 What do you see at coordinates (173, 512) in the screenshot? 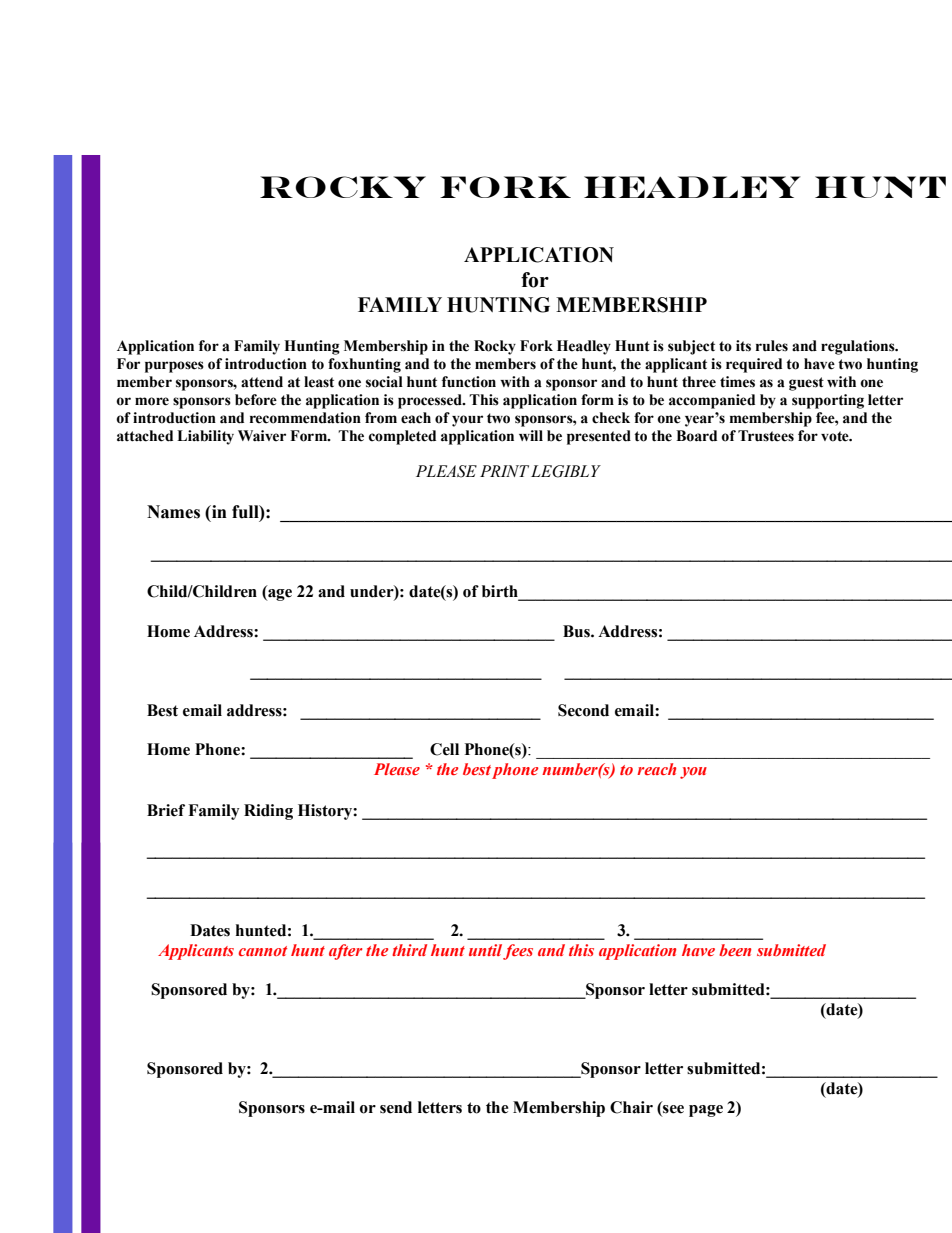
I see `Names` at bounding box center [173, 512].
